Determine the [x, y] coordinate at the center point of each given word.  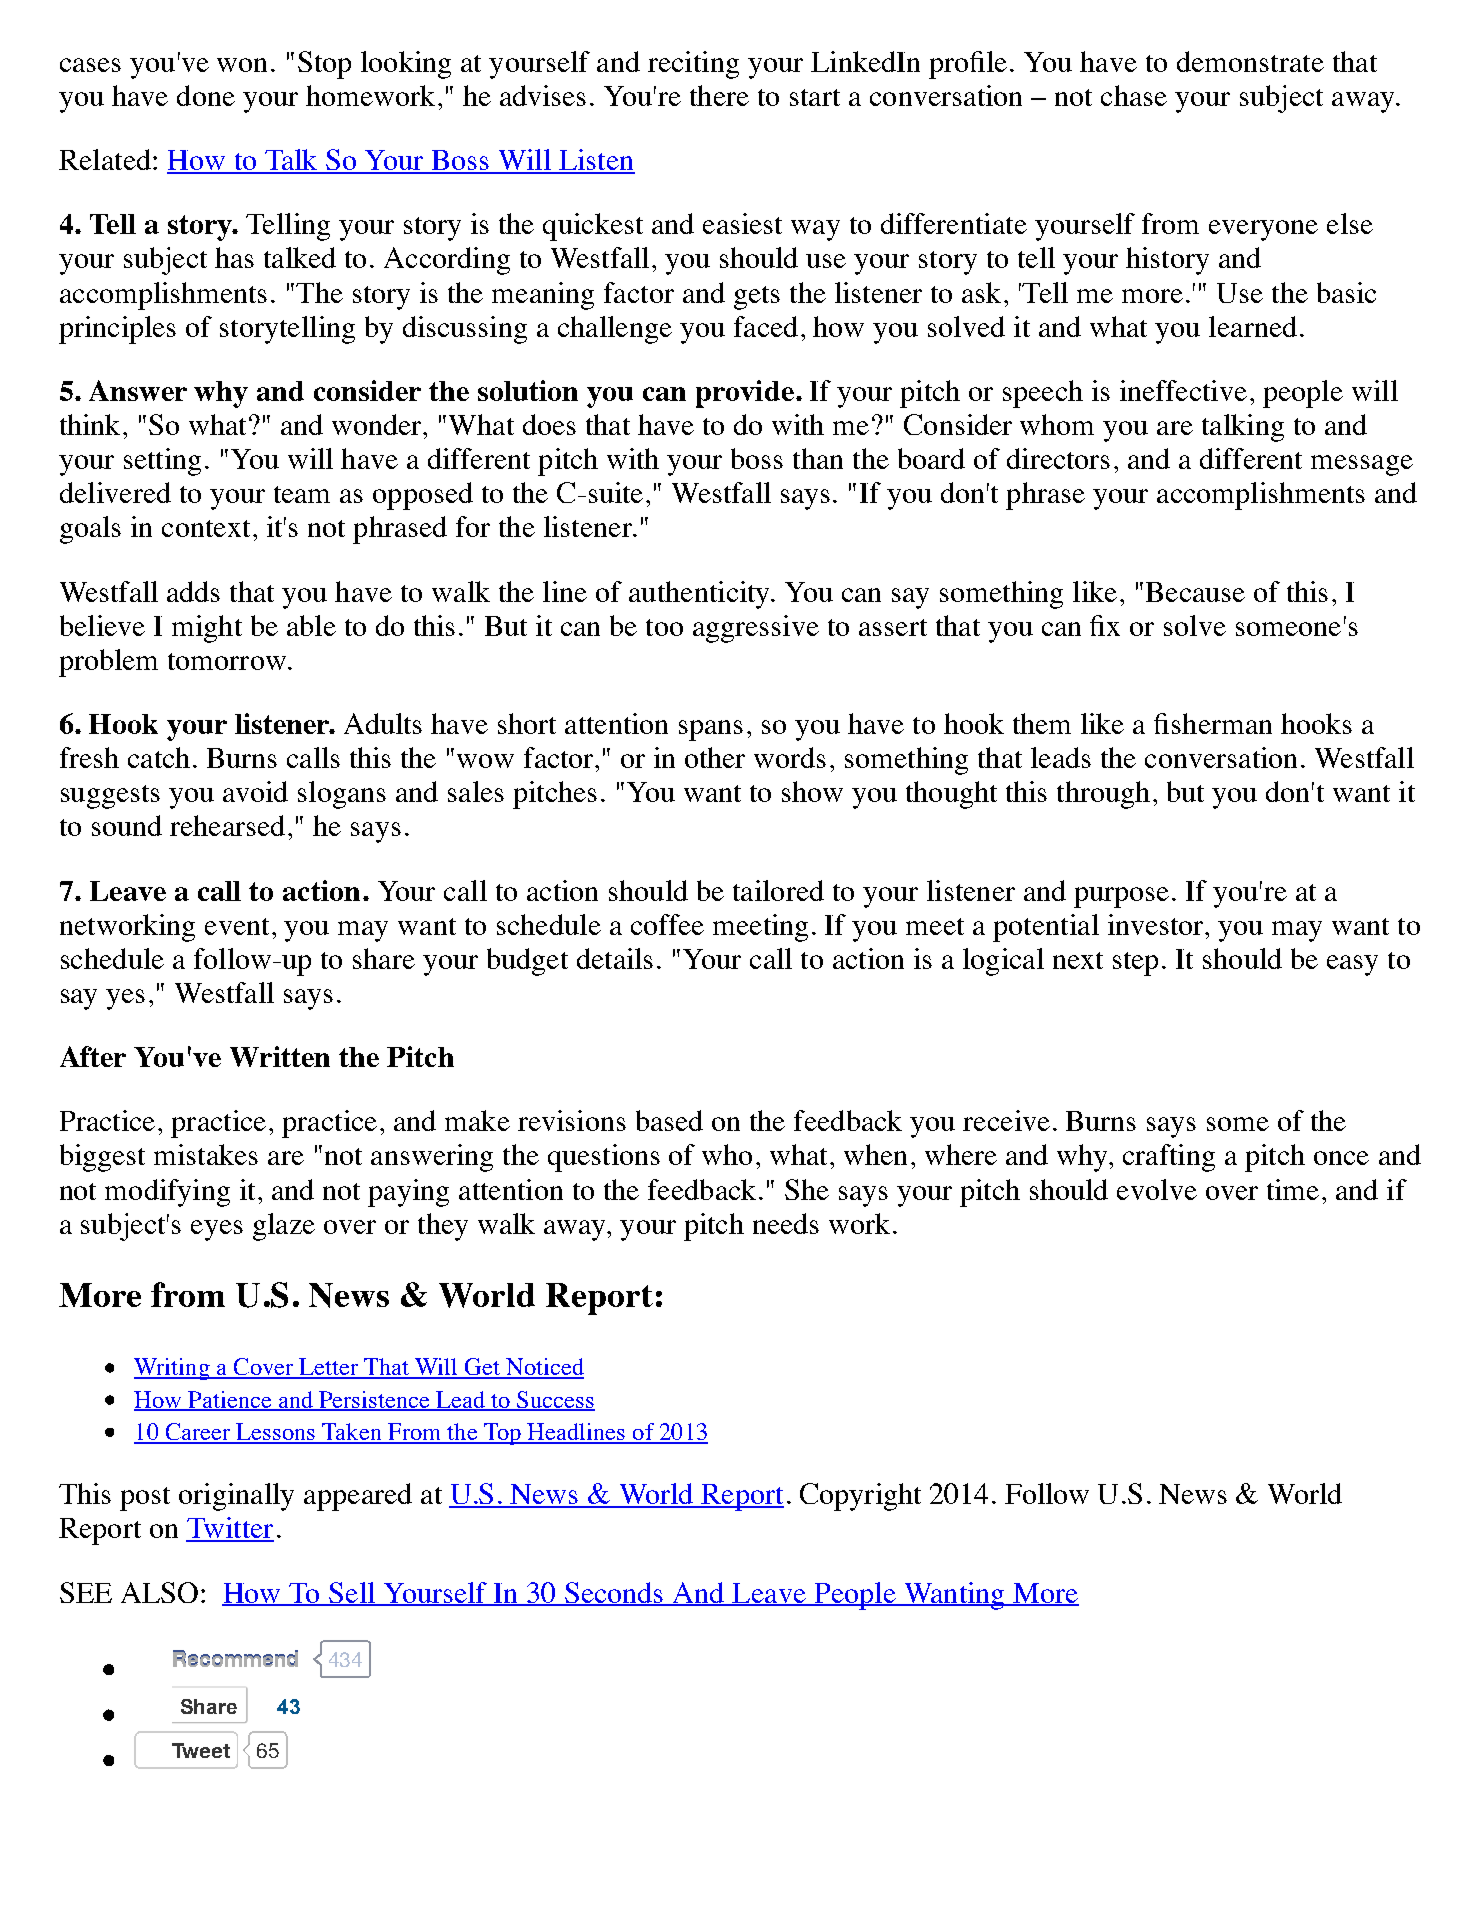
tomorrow [227, 661]
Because [1195, 592]
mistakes [206, 1154]
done [206, 95]
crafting [1169, 1158]
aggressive [756, 629]
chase [1134, 95]
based [669, 1120]
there [719, 95]
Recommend [235, 1658]
